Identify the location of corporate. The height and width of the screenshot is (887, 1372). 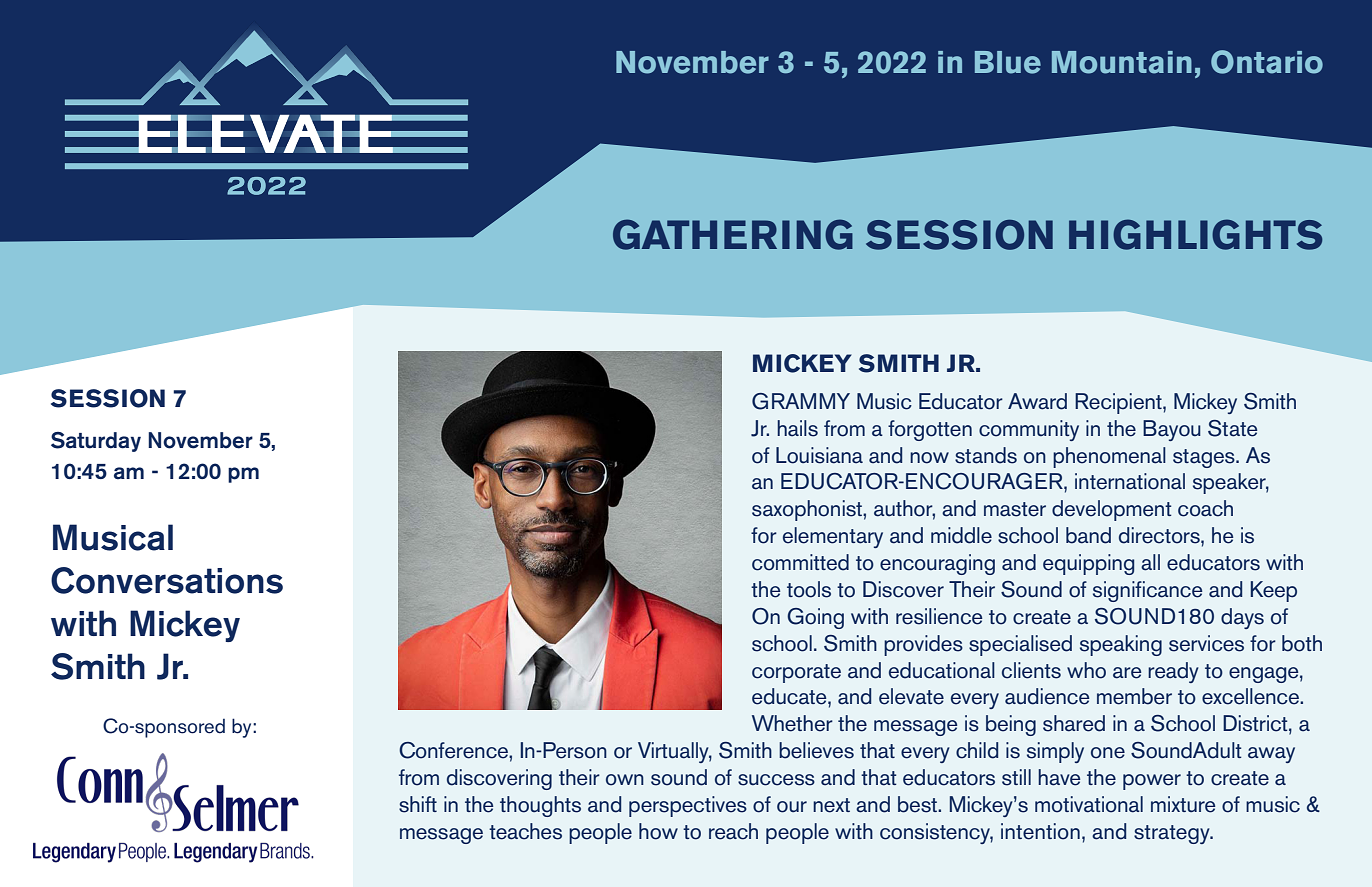
(796, 673).
